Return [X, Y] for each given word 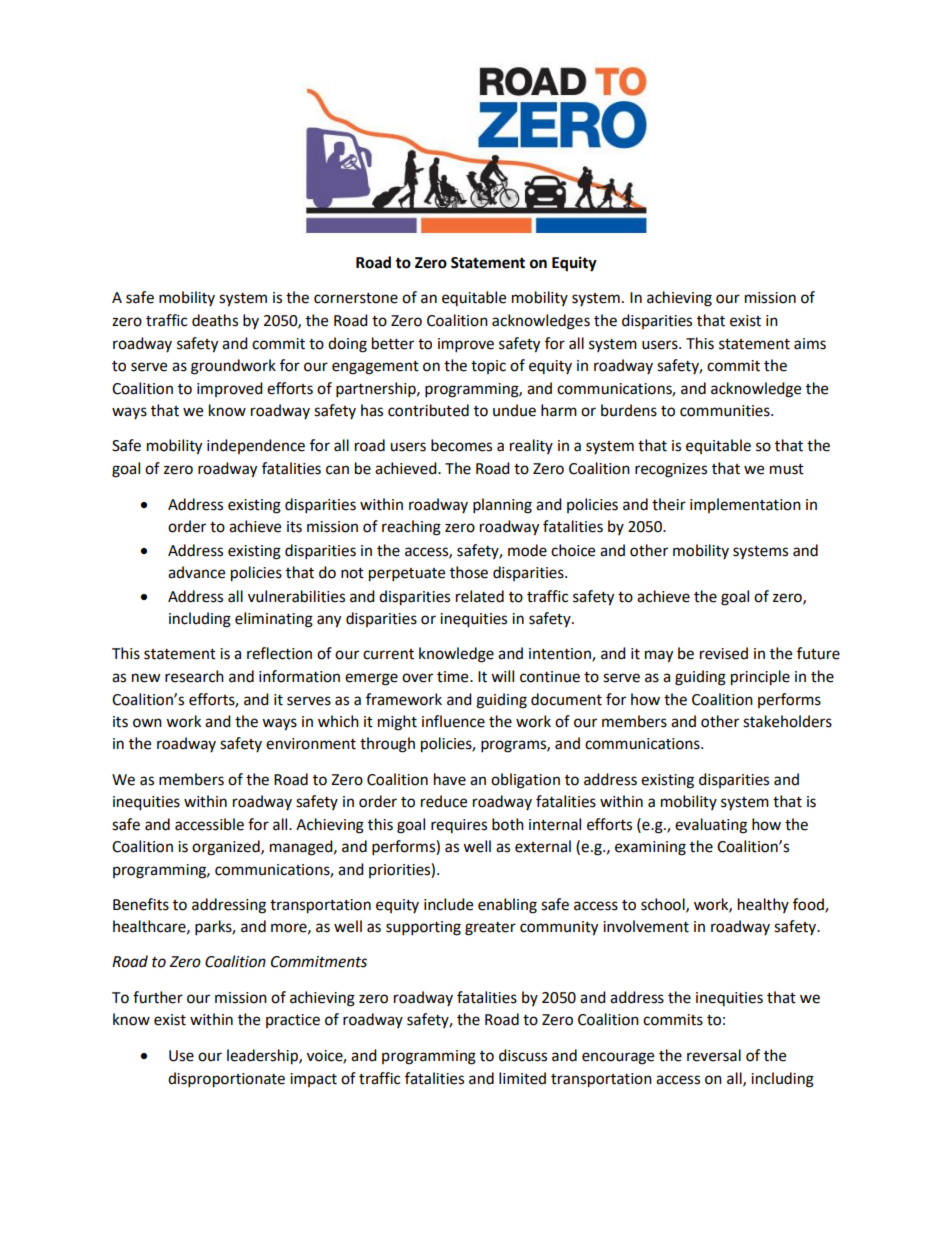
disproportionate [226, 1080]
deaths [215, 320]
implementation [745, 505]
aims [810, 344]
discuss [523, 1055]
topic [488, 367]
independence [256, 446]
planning [502, 506]
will [502, 676]
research [194, 676]
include [448, 904]
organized [227, 848]
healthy [763, 905]
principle [760, 678]
